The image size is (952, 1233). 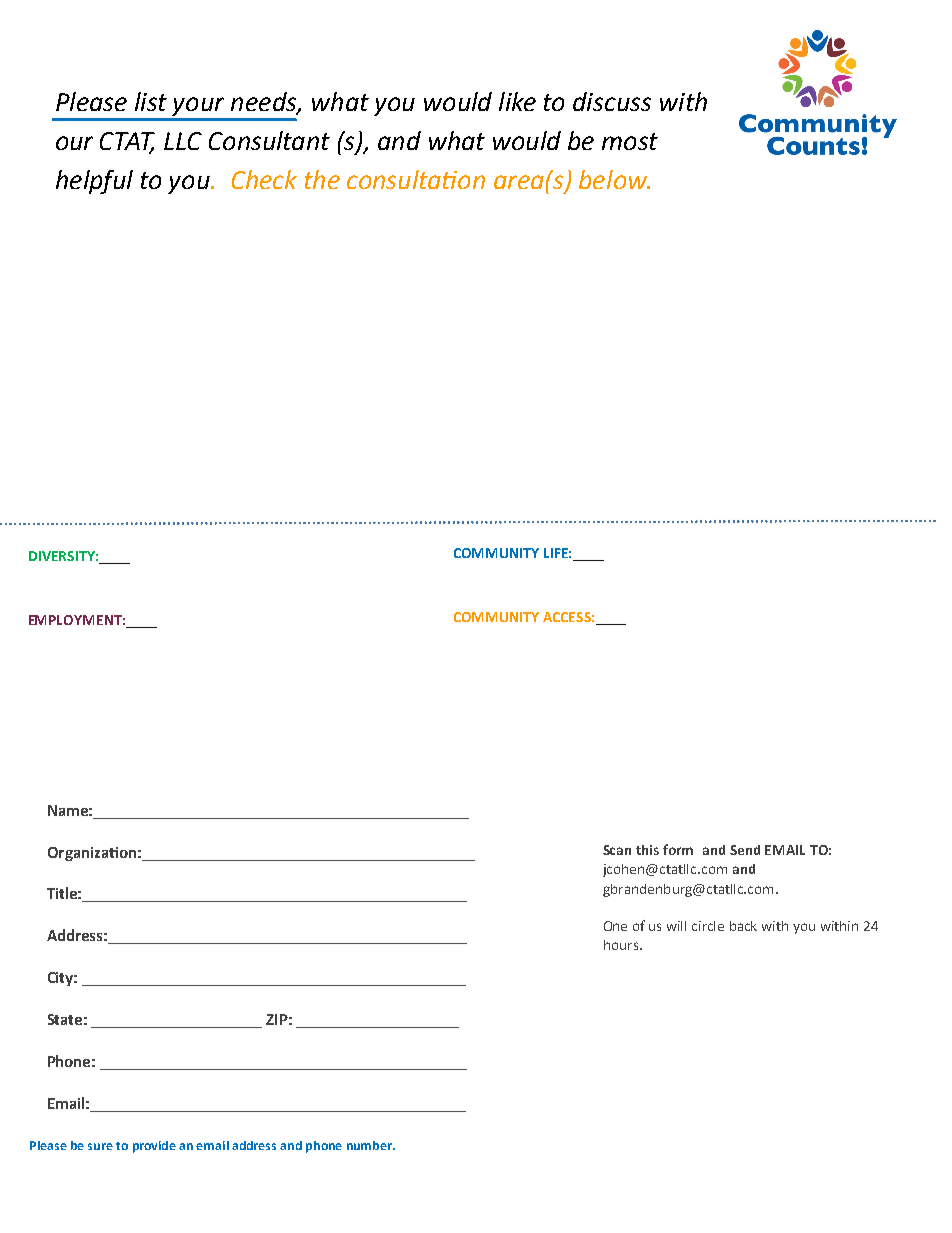 I want to click on below, so click(x=614, y=179).
